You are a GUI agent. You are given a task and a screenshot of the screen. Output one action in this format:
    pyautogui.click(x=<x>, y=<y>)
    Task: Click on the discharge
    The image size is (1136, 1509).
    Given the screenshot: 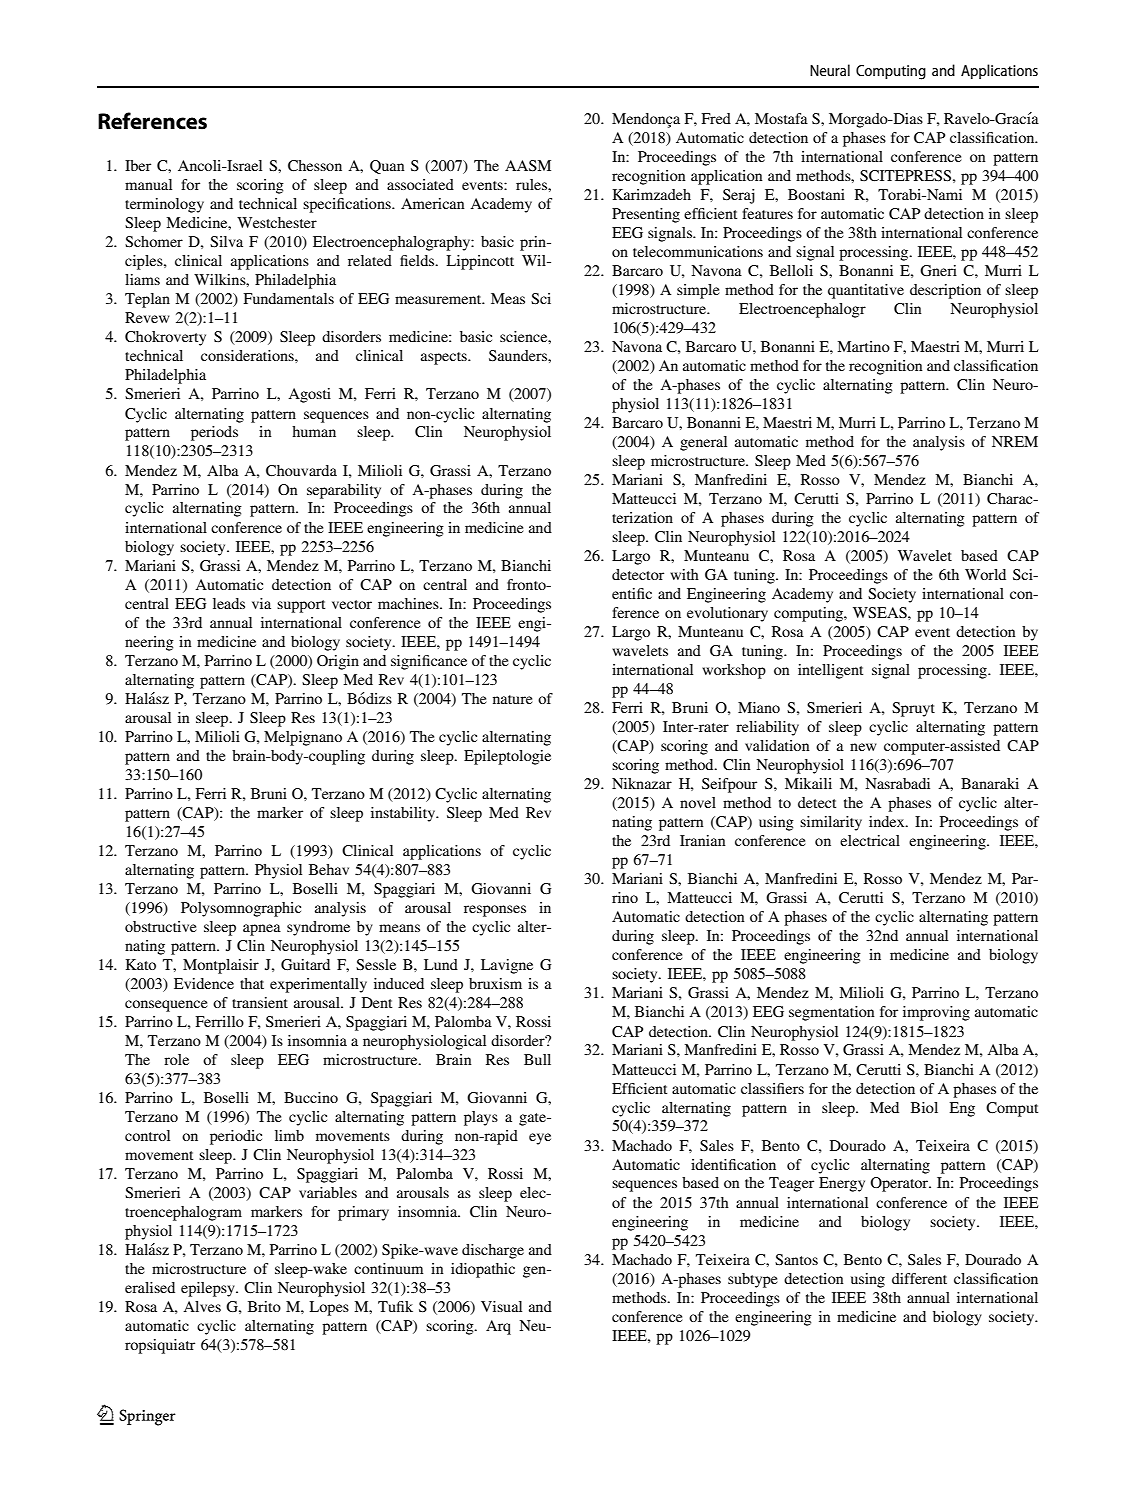 What is the action you would take?
    pyautogui.click(x=493, y=1251)
